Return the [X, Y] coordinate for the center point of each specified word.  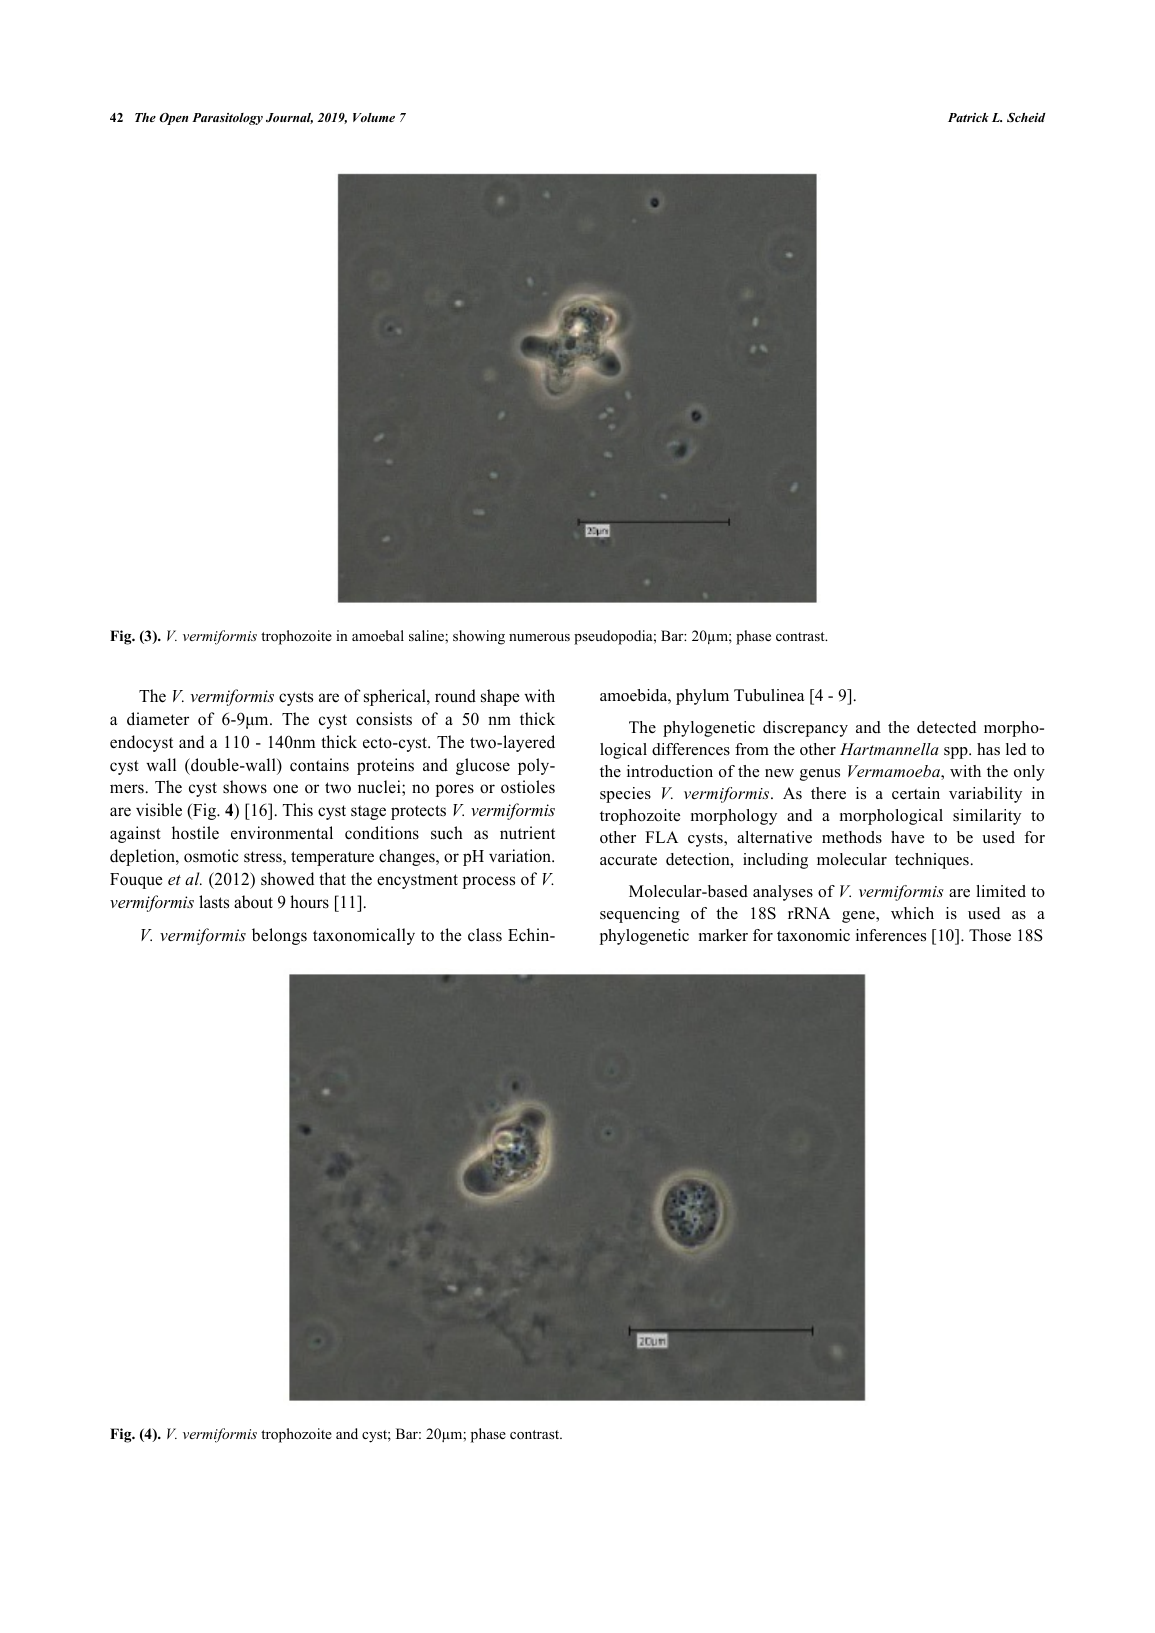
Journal [289, 118]
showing [479, 637]
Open [173, 119]
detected [946, 727]
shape [500, 697]
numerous [539, 638]
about [253, 902]
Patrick [968, 117]
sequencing [640, 915]
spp [957, 753]
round [455, 696]
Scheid [1026, 118]
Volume [374, 117]
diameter [158, 719]
